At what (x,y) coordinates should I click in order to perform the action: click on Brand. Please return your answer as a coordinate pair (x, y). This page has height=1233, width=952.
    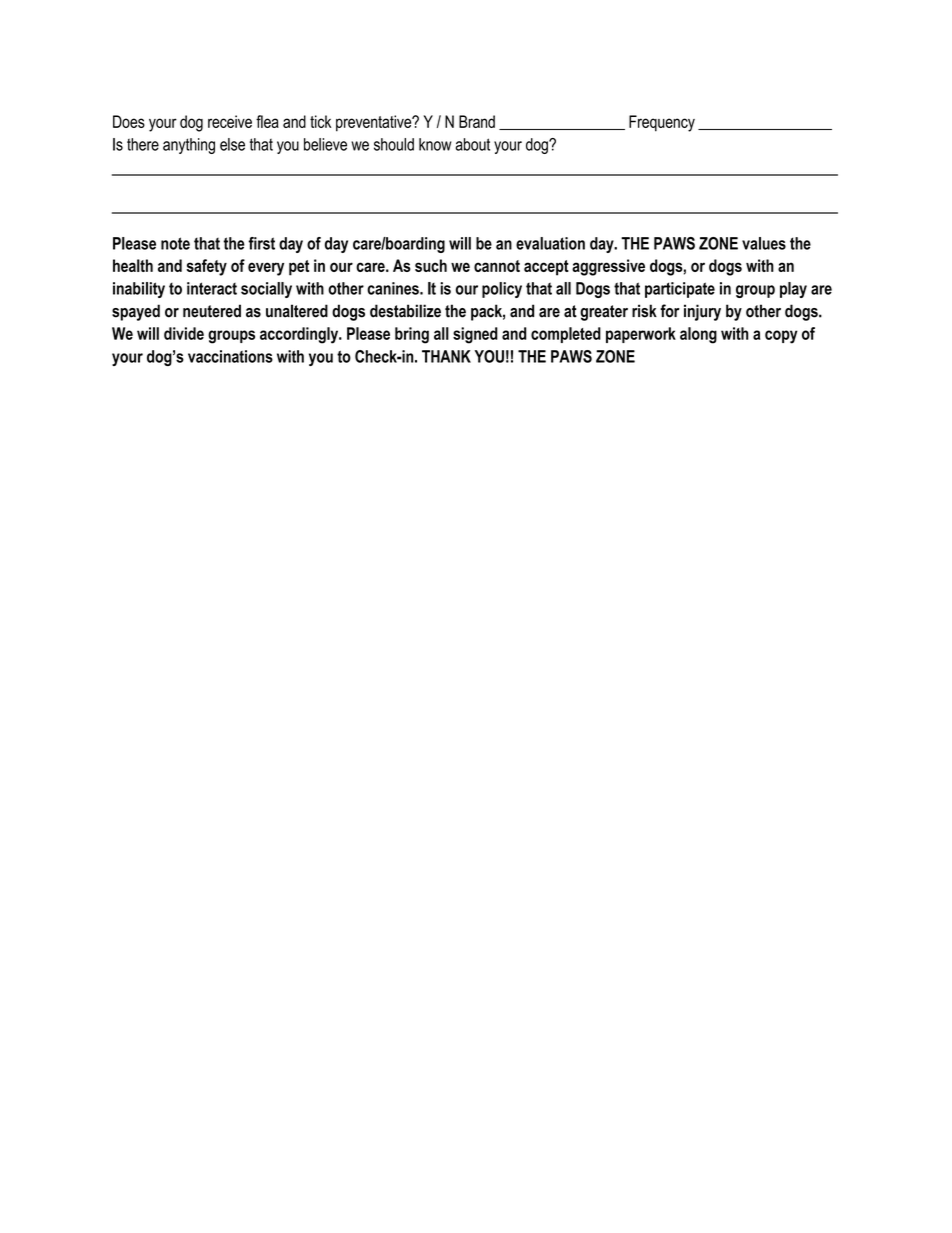
    Looking at the image, I should click on (477, 121).
